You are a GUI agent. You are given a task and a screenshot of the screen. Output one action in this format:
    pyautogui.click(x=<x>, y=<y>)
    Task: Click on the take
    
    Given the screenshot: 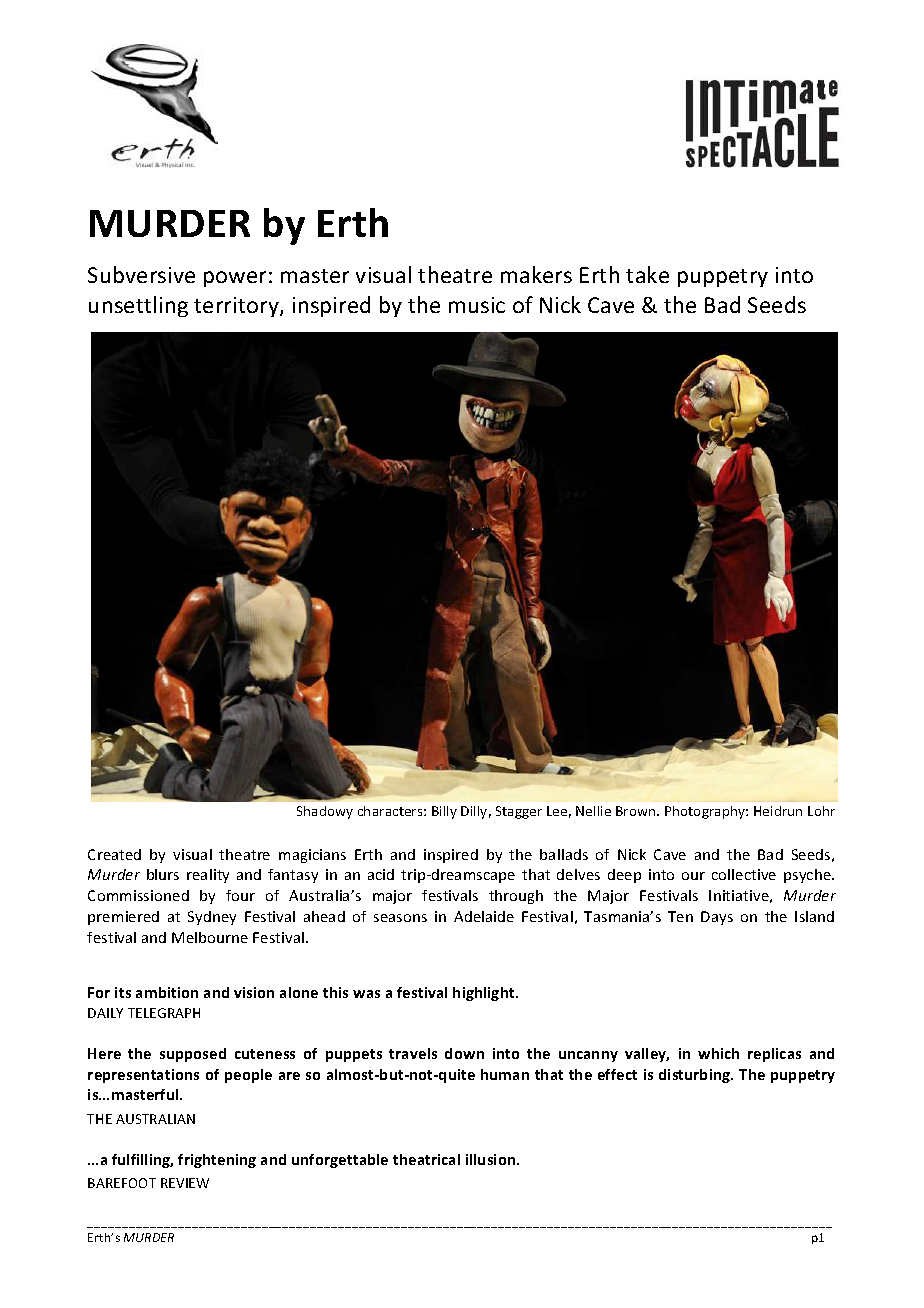 What is the action you would take?
    pyautogui.click(x=647, y=274)
